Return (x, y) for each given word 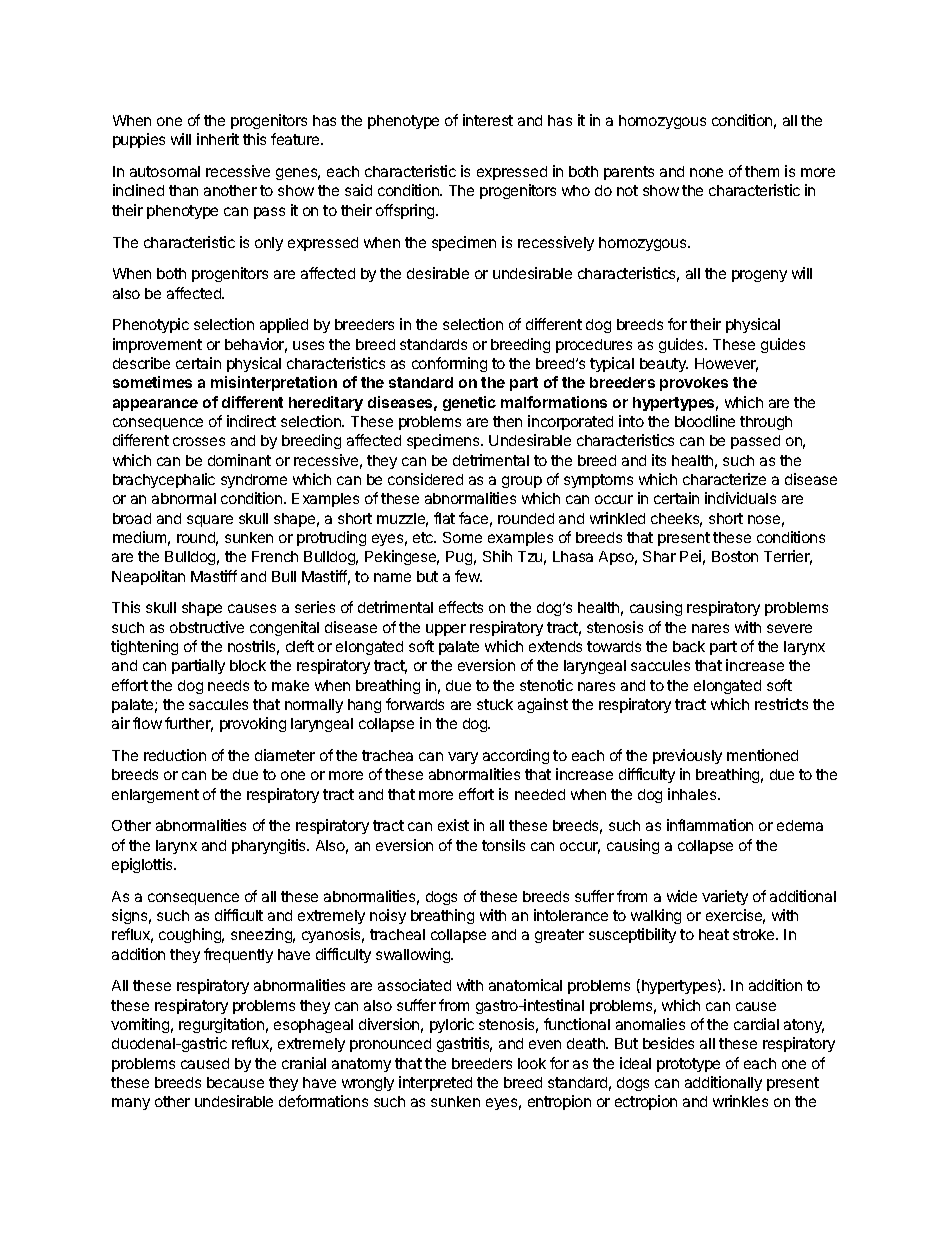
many (131, 1104)
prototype (688, 1065)
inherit (218, 139)
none (706, 172)
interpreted (435, 1083)
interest (488, 120)
